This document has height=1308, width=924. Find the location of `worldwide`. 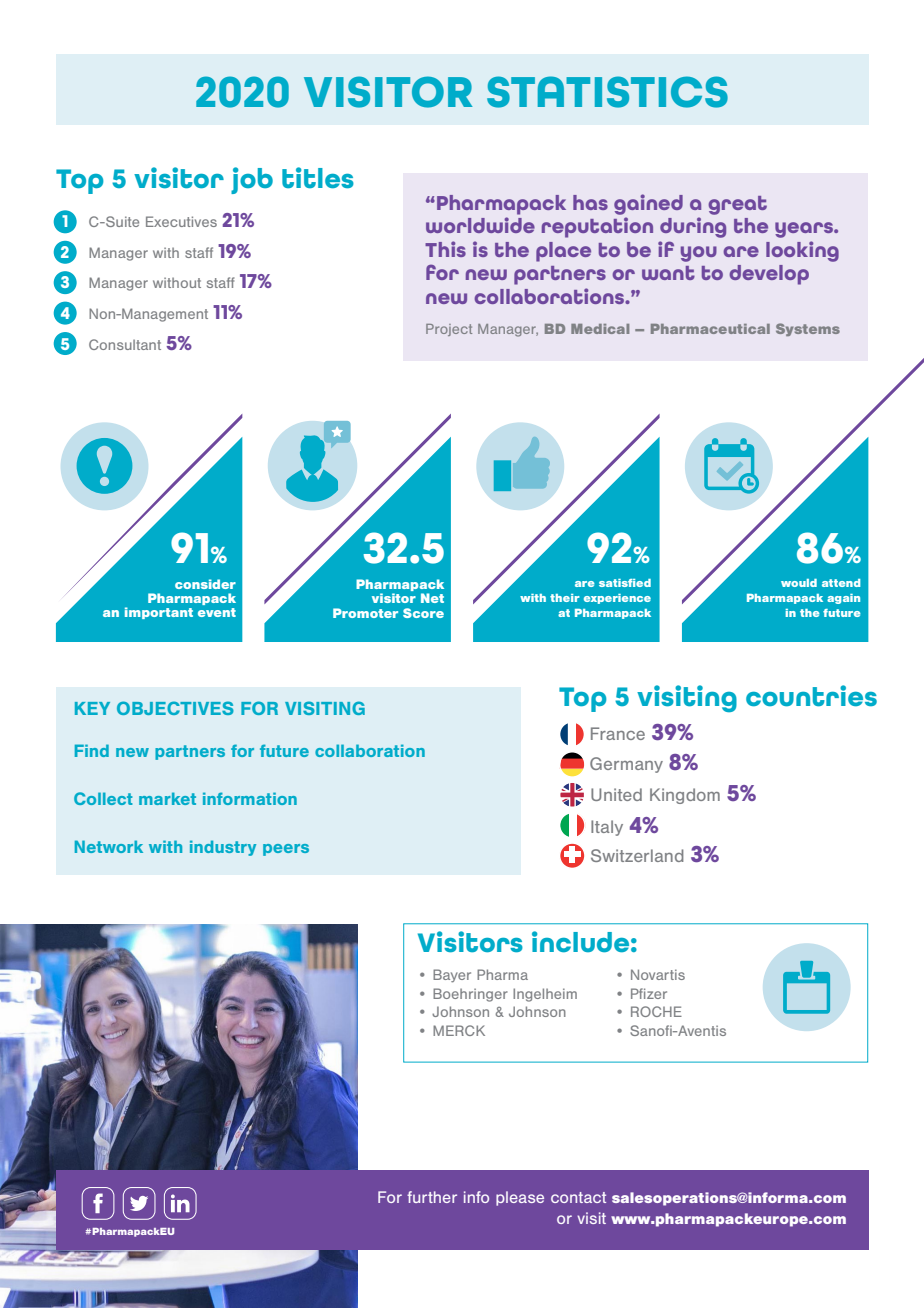

worldwide is located at coordinates (480, 225).
